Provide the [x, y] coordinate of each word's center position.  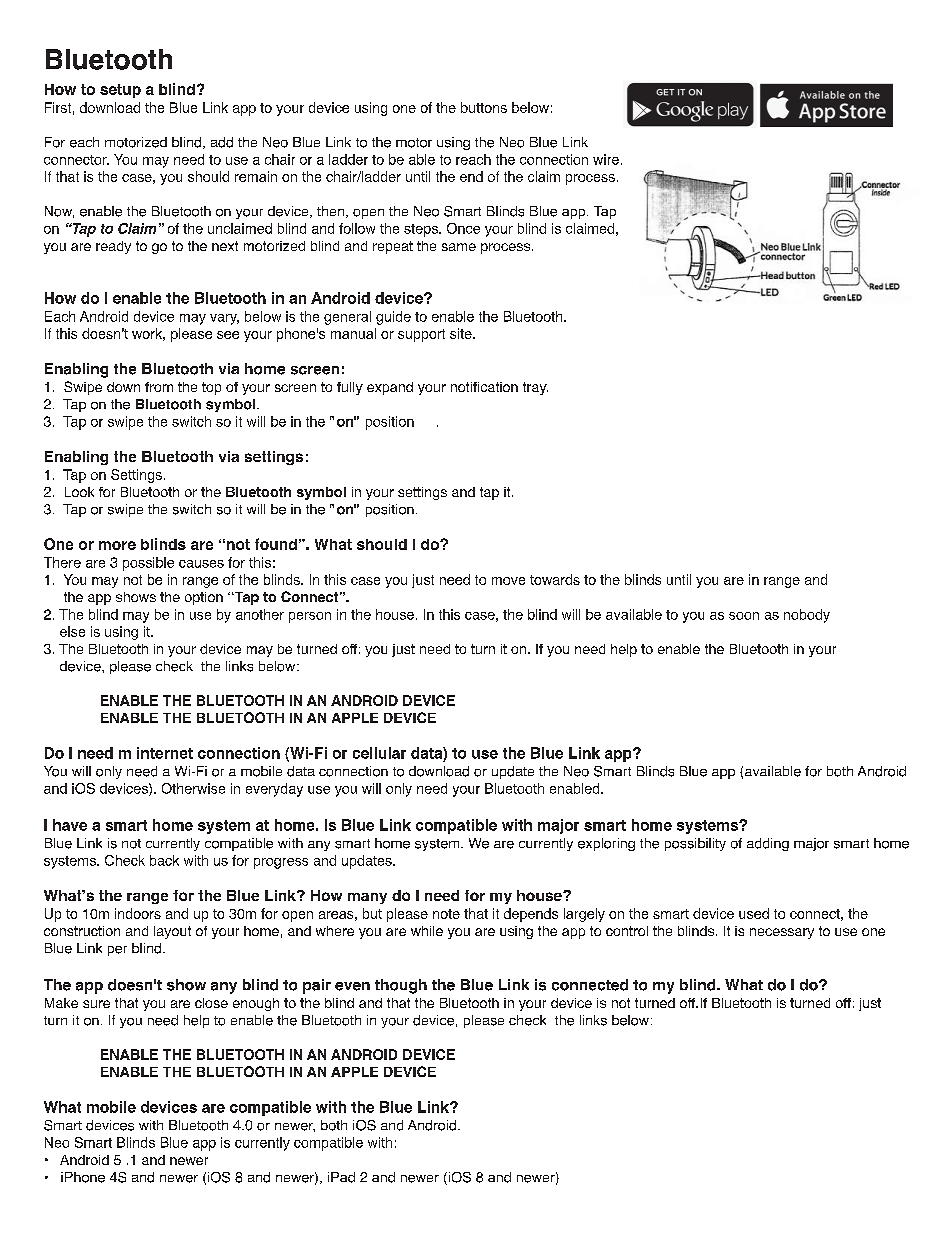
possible [148, 564]
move [508, 581]
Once [463, 228]
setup [120, 91]
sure [96, 1004]
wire [606, 159]
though [401, 986]
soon [744, 616]
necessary [782, 933]
